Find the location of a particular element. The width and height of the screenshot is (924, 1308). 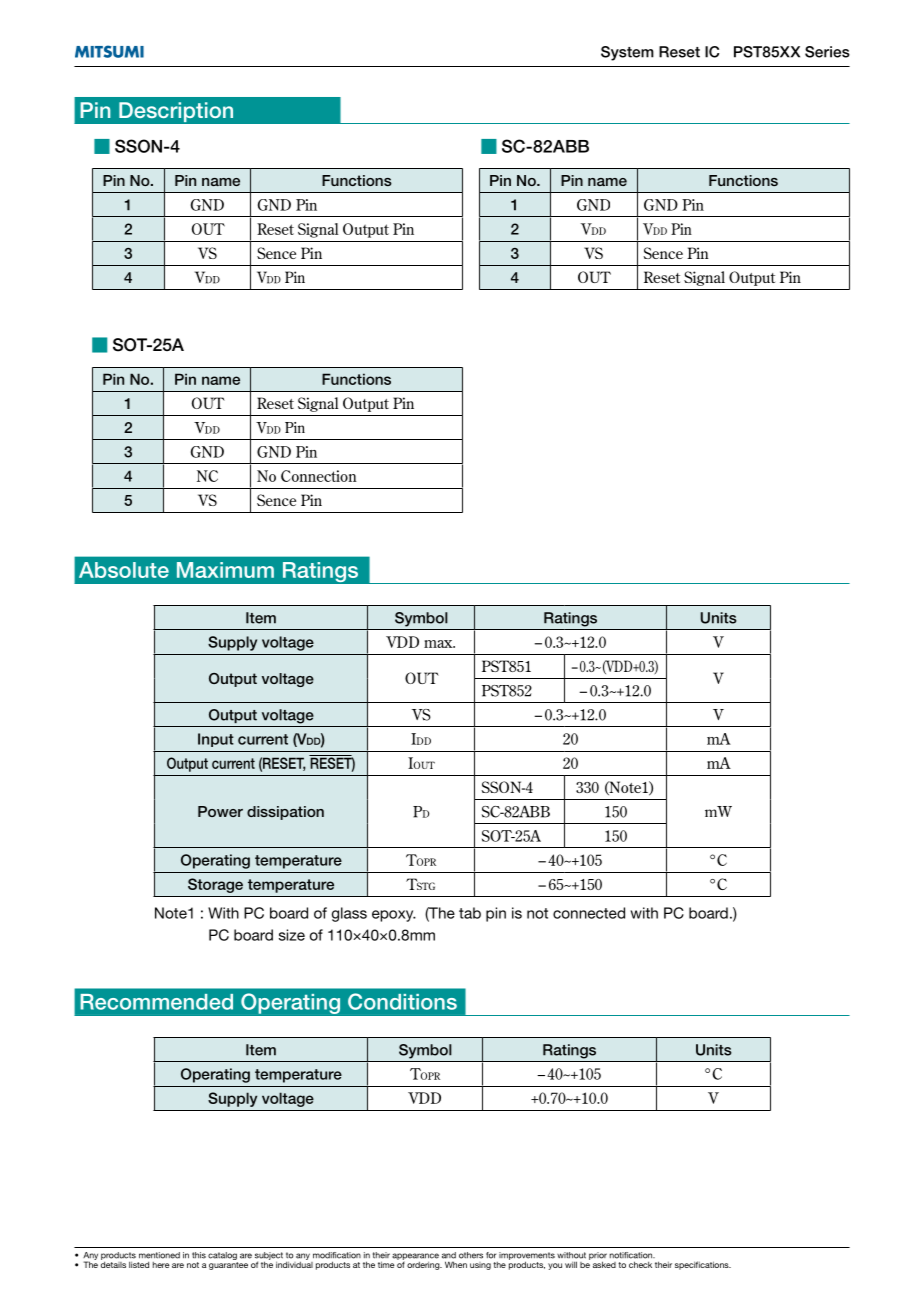

dissipation is located at coordinates (285, 813).
